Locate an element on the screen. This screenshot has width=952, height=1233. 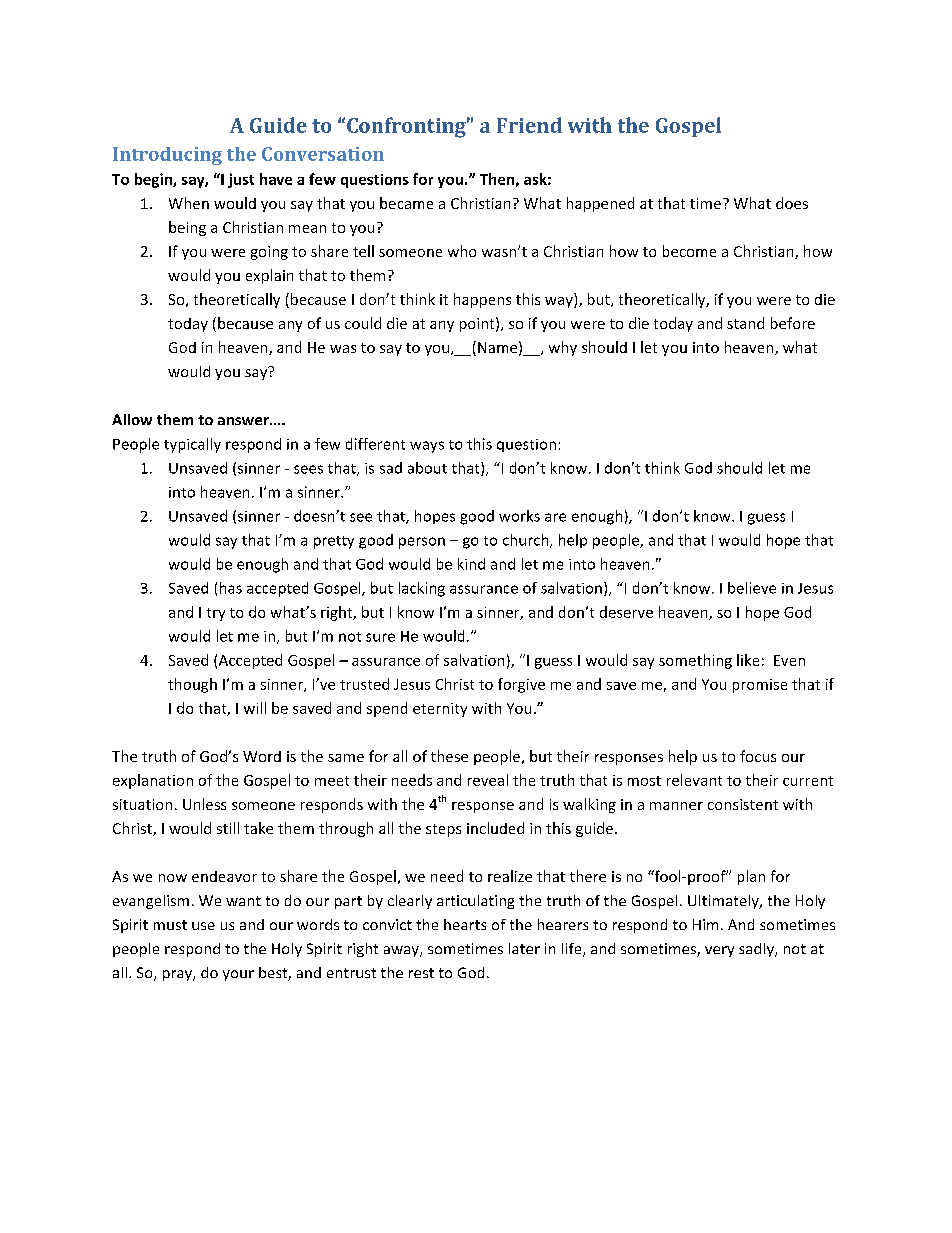
happens is located at coordinates (482, 300).
